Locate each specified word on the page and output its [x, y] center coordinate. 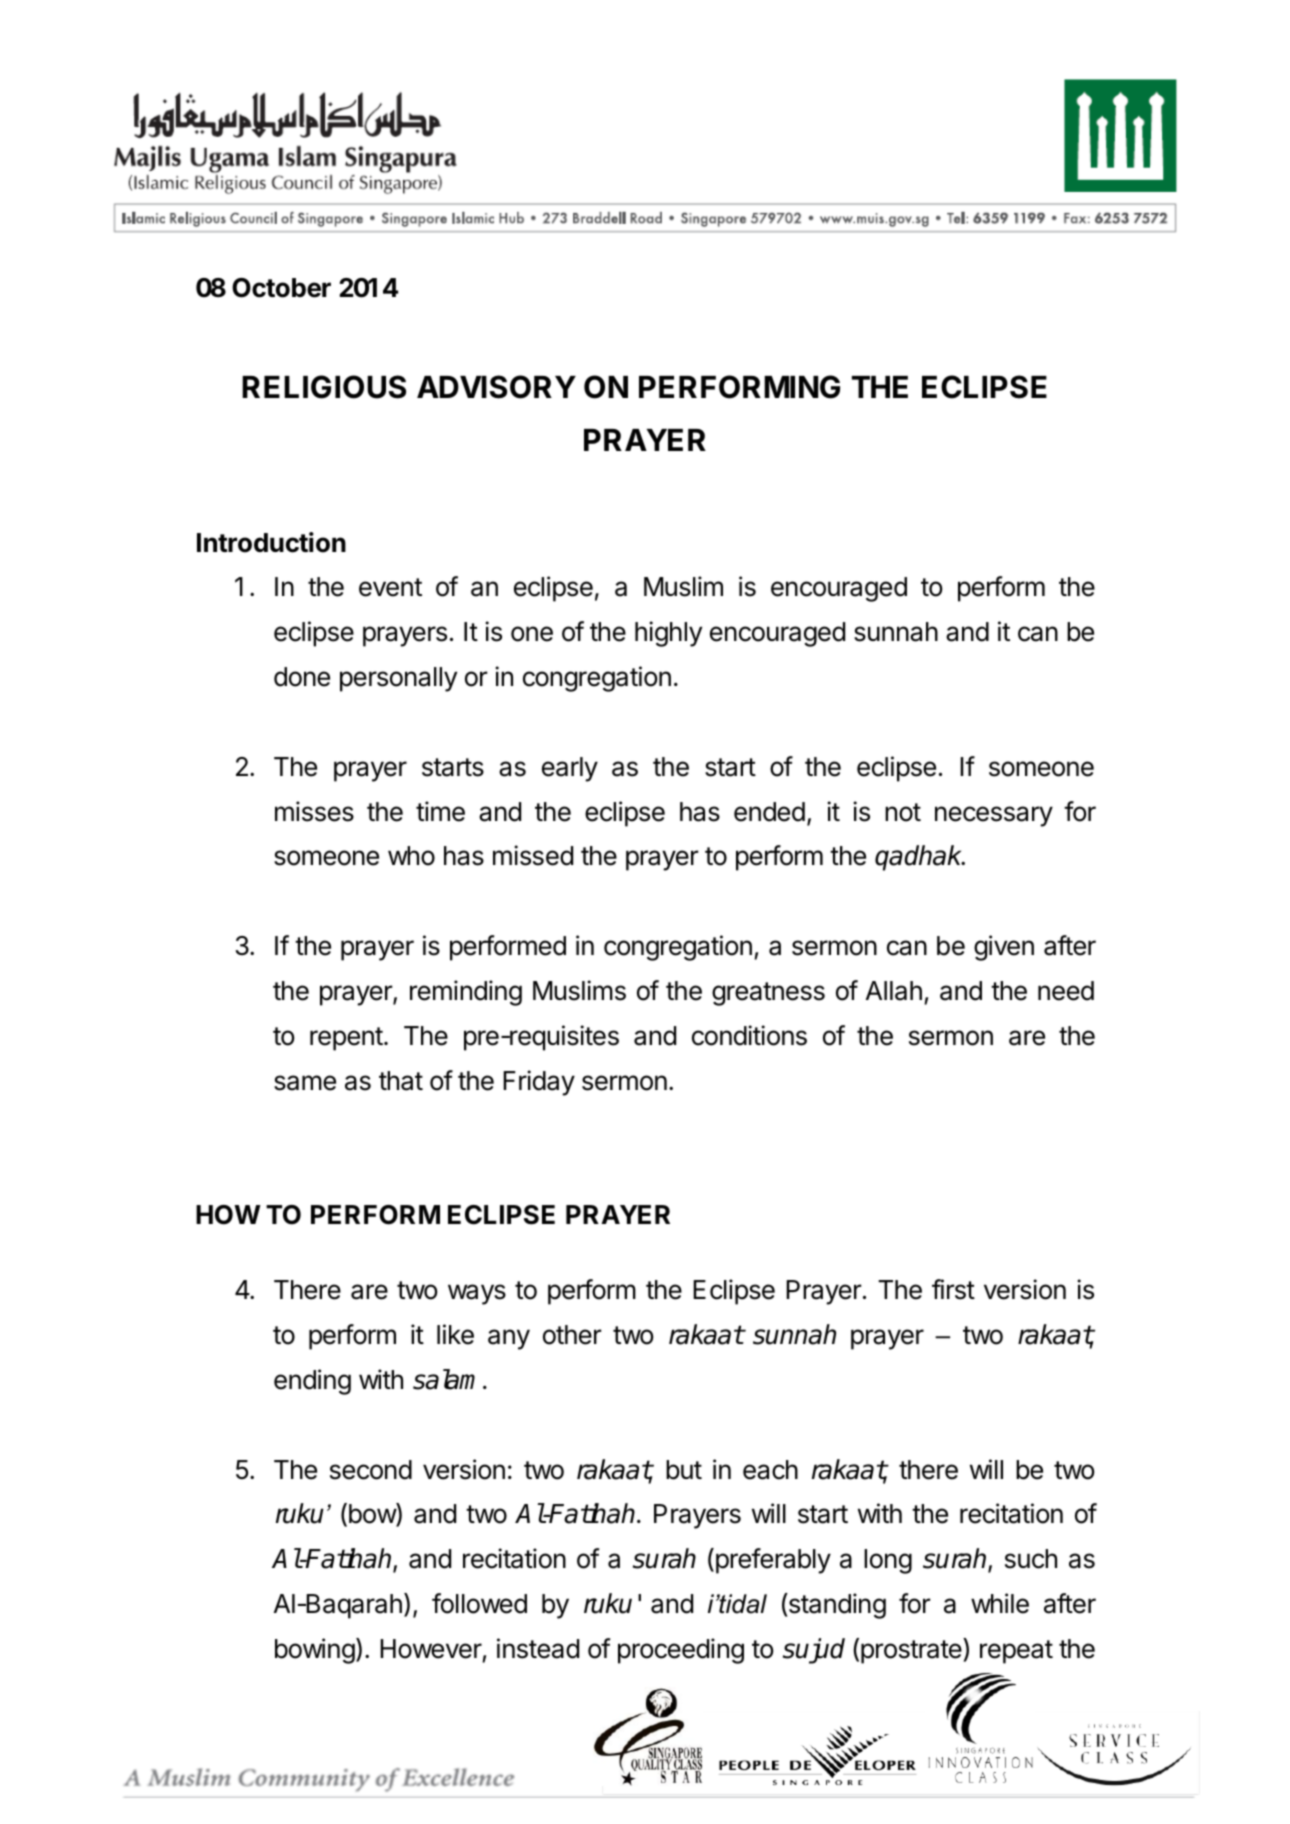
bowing [315, 1651]
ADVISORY [496, 387]
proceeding [681, 1651]
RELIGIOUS [324, 387]
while [1000, 1603]
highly [668, 634]
